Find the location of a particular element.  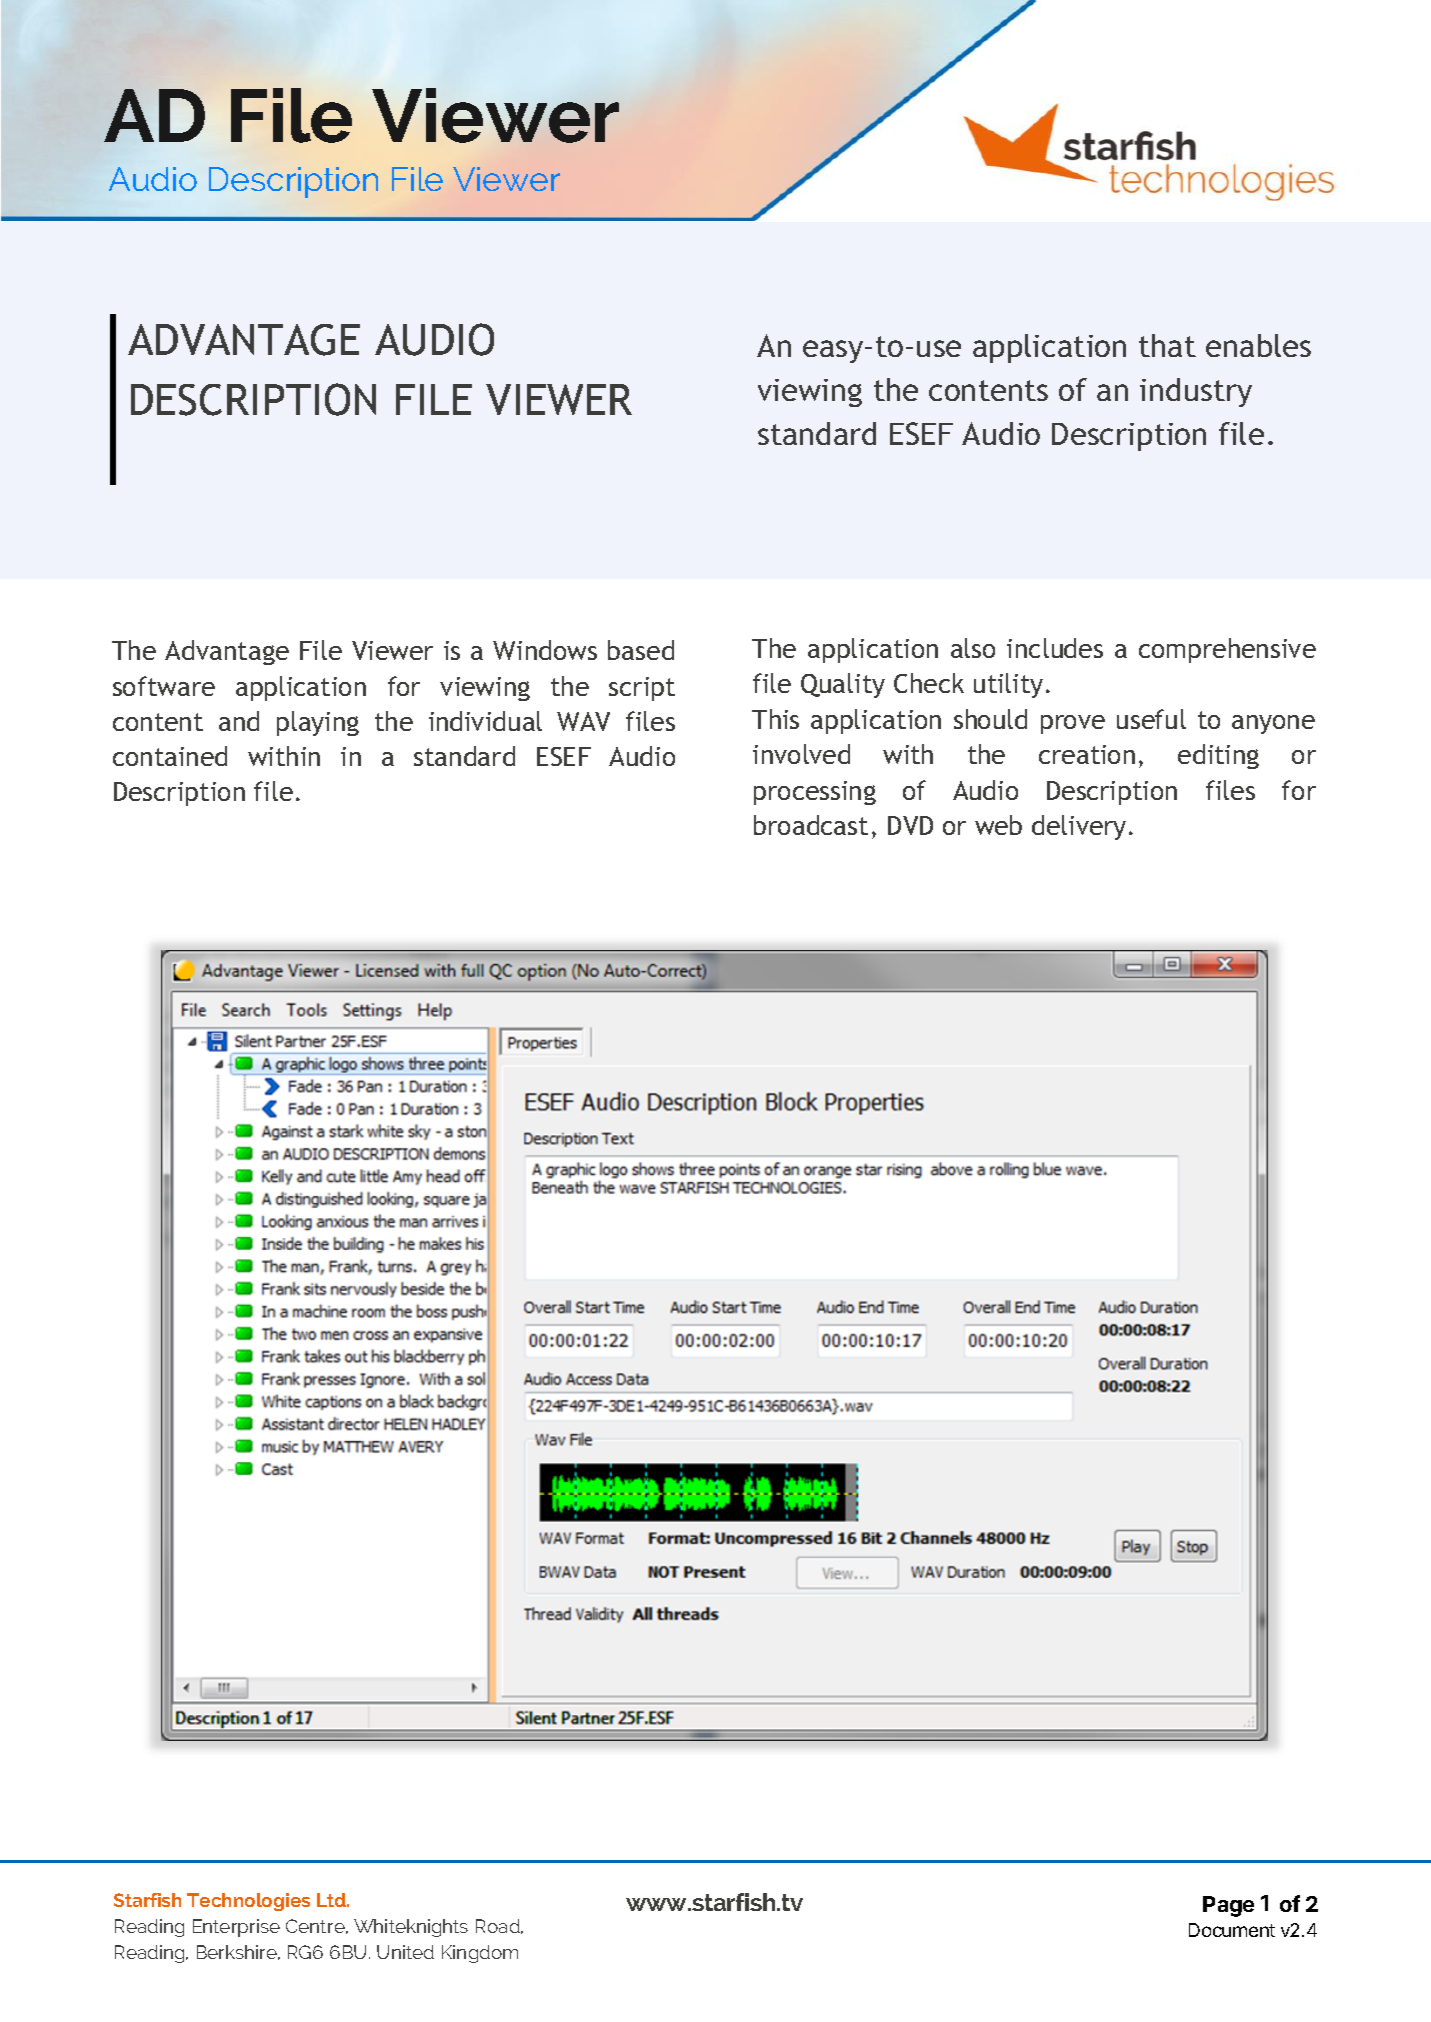

Technologies is located at coordinates (248, 1902).
